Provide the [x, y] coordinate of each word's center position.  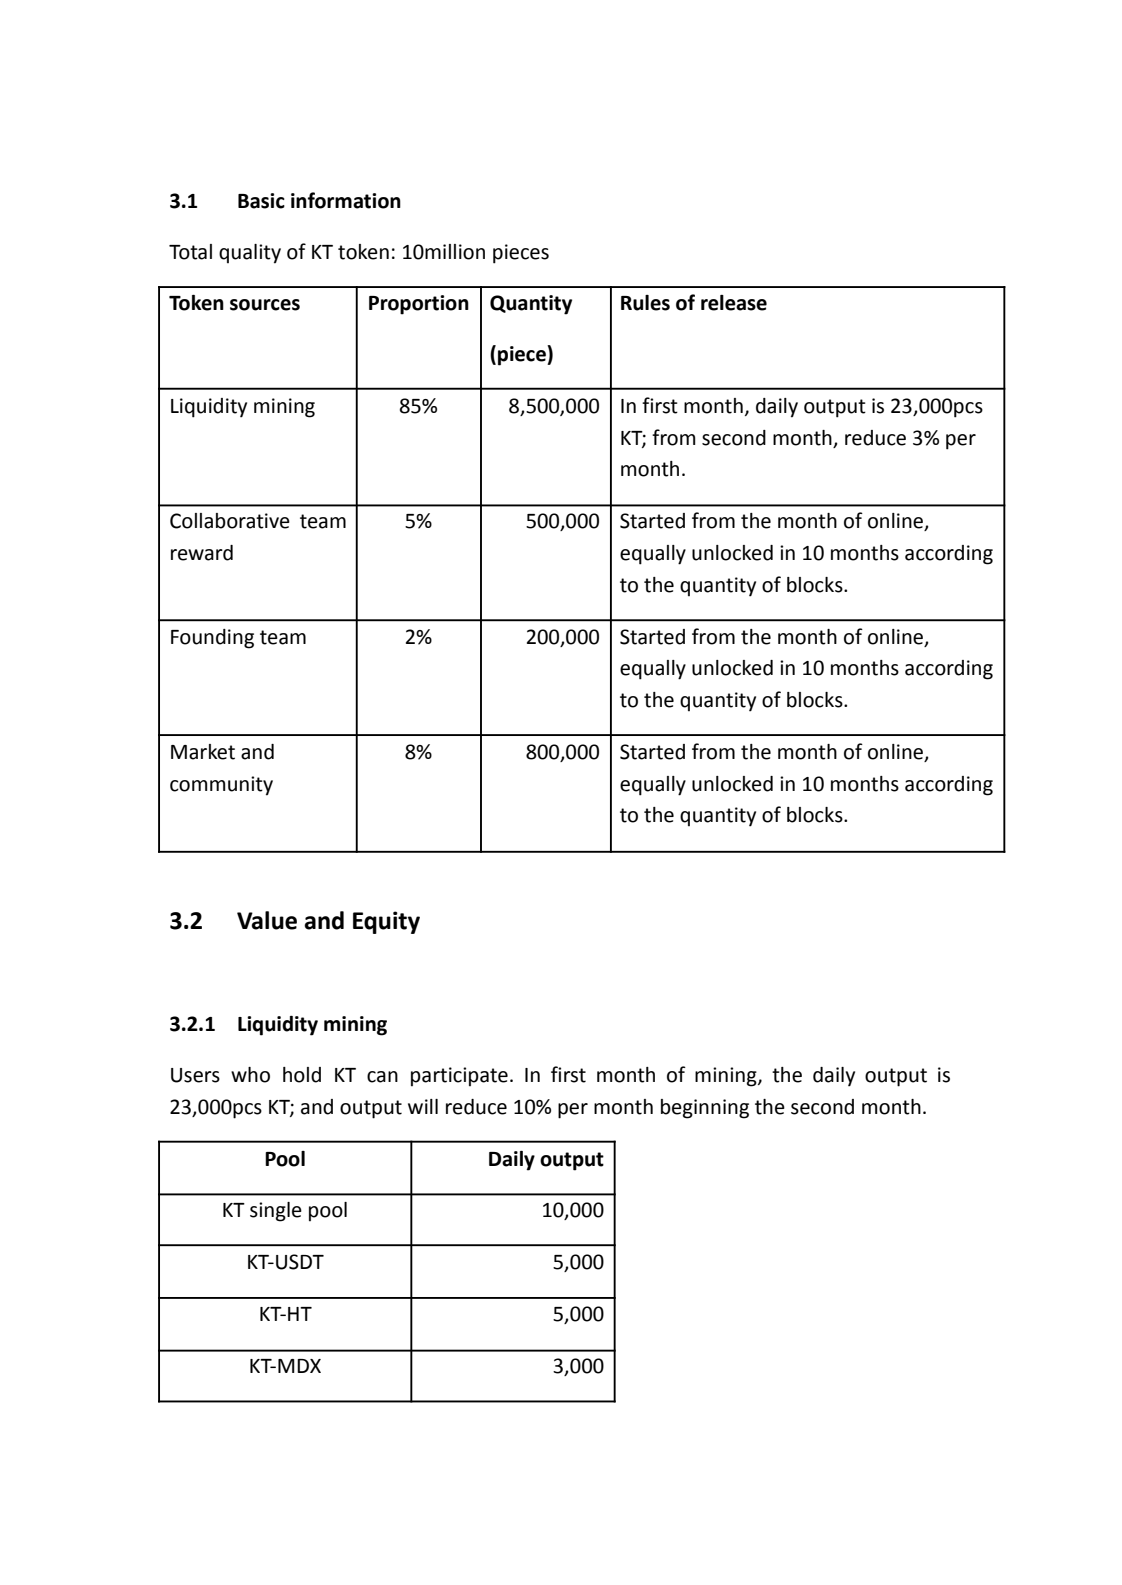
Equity [386, 922]
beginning [705, 1109]
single [276, 1212]
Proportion [419, 305]
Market [203, 752]
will [423, 1106]
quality [250, 254]
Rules [645, 303]
